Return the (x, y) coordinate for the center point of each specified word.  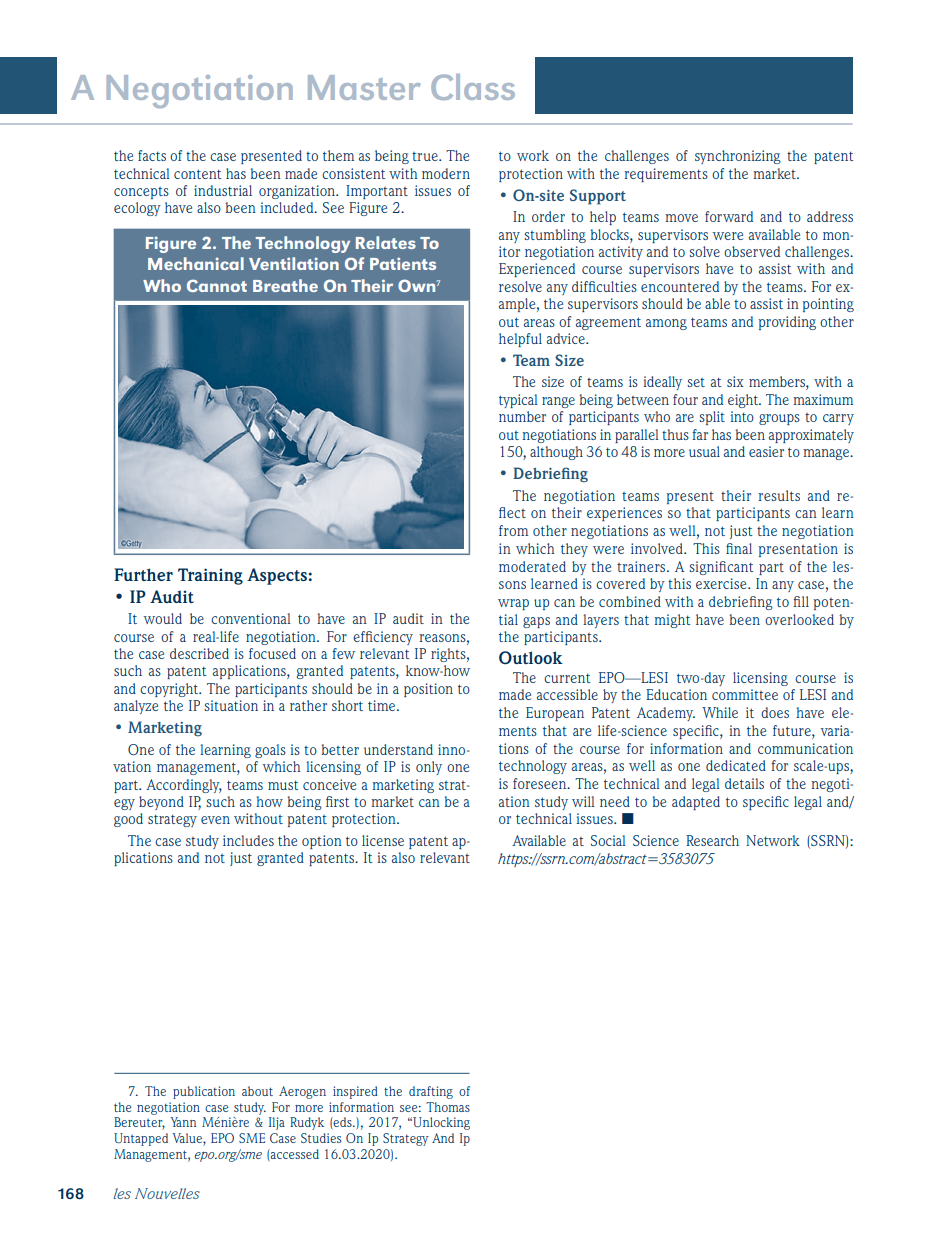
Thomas (448, 1107)
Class (473, 87)
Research (712, 840)
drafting (431, 1092)
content (198, 174)
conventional (251, 618)
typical (518, 401)
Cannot (217, 285)
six (735, 381)
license (383, 840)
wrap (513, 604)
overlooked (799, 619)
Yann (183, 1122)
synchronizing (738, 157)
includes (248, 840)
